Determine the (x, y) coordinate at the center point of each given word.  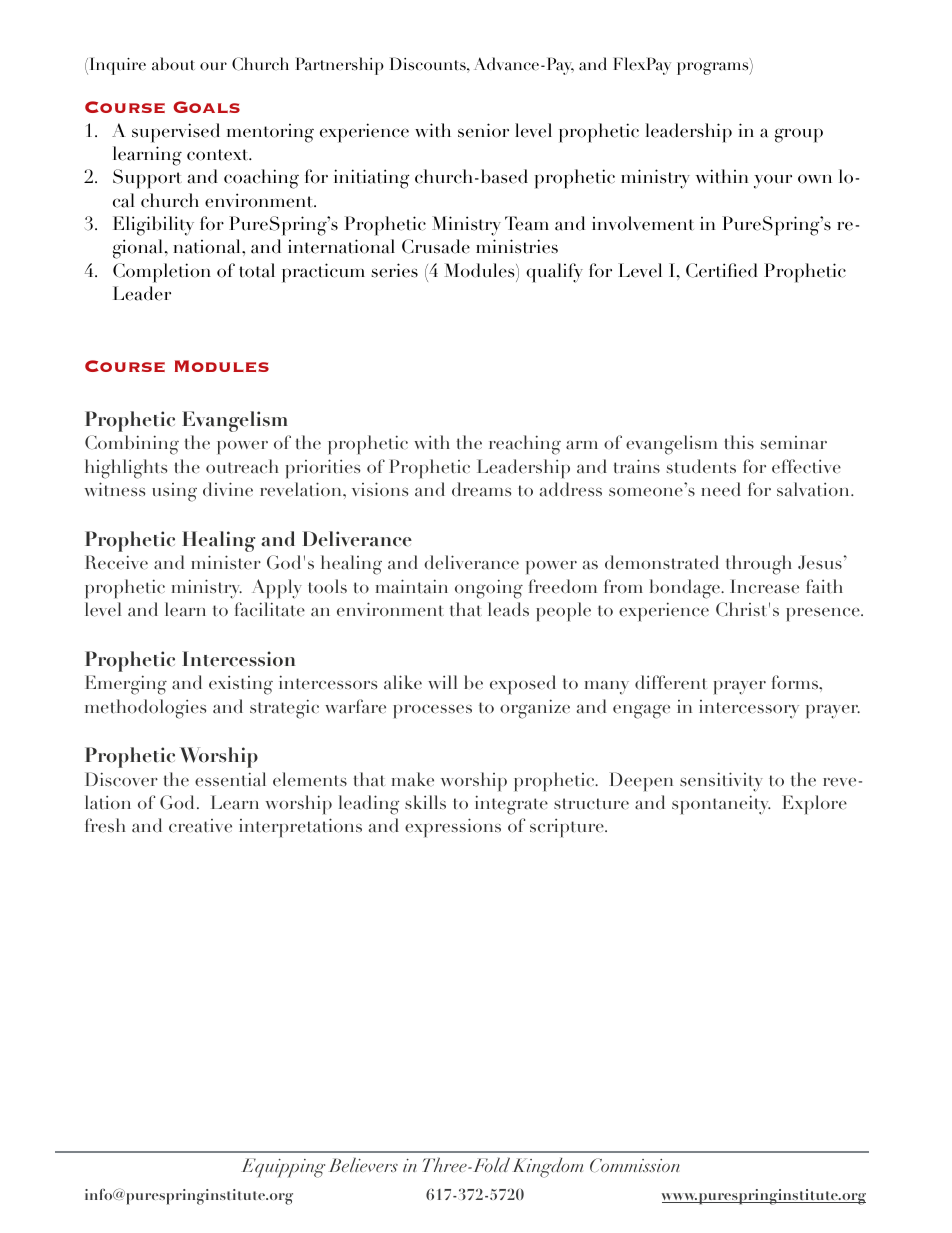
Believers (363, 1165)
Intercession (238, 659)
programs (714, 68)
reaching (525, 445)
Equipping (283, 1168)
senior (483, 130)
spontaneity (721, 805)
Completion (162, 273)
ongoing (489, 589)
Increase (764, 586)
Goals (206, 107)
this (739, 442)
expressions (453, 827)
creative (200, 826)
